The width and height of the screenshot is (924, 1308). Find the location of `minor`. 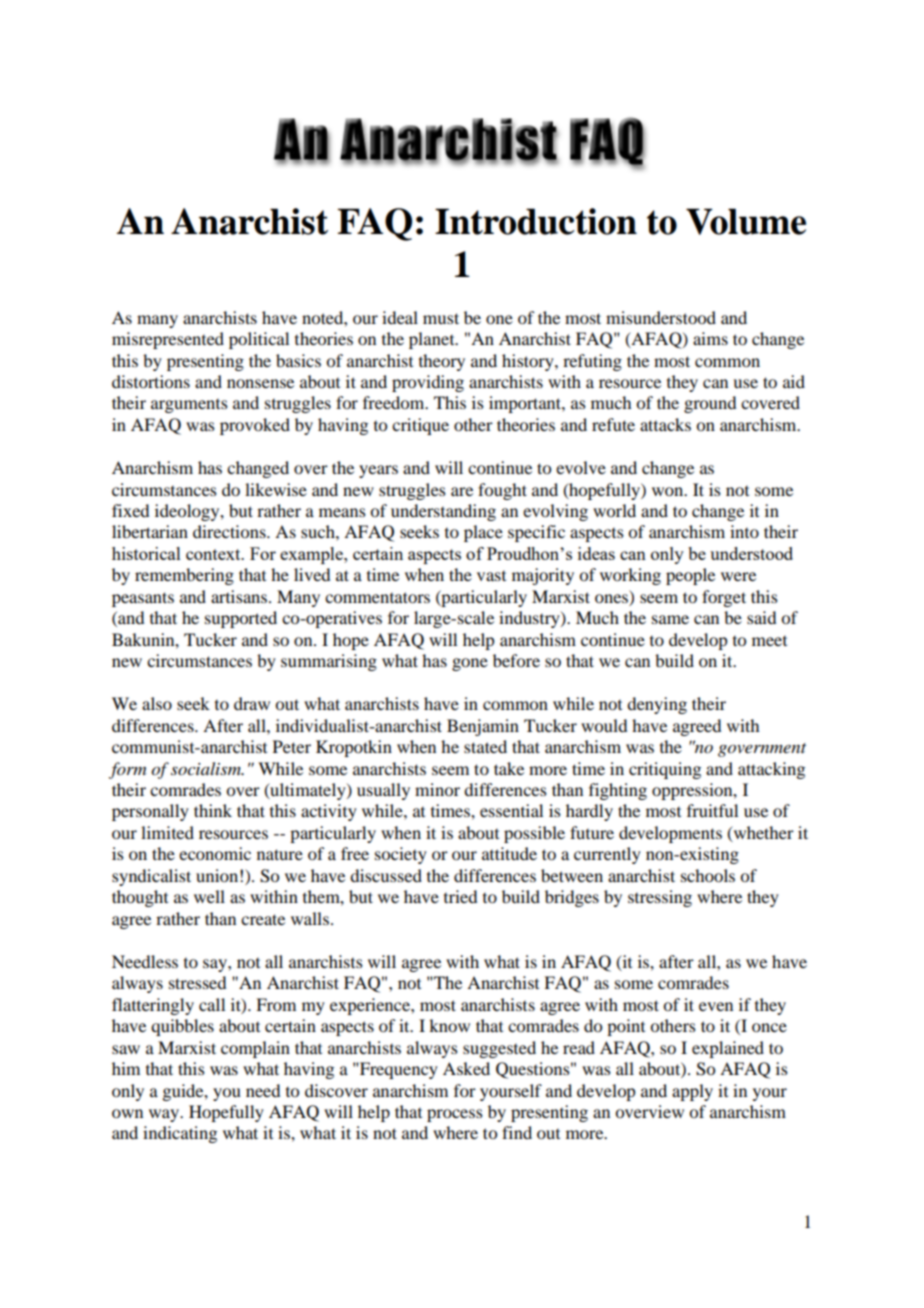

minor is located at coordinates (437, 789).
